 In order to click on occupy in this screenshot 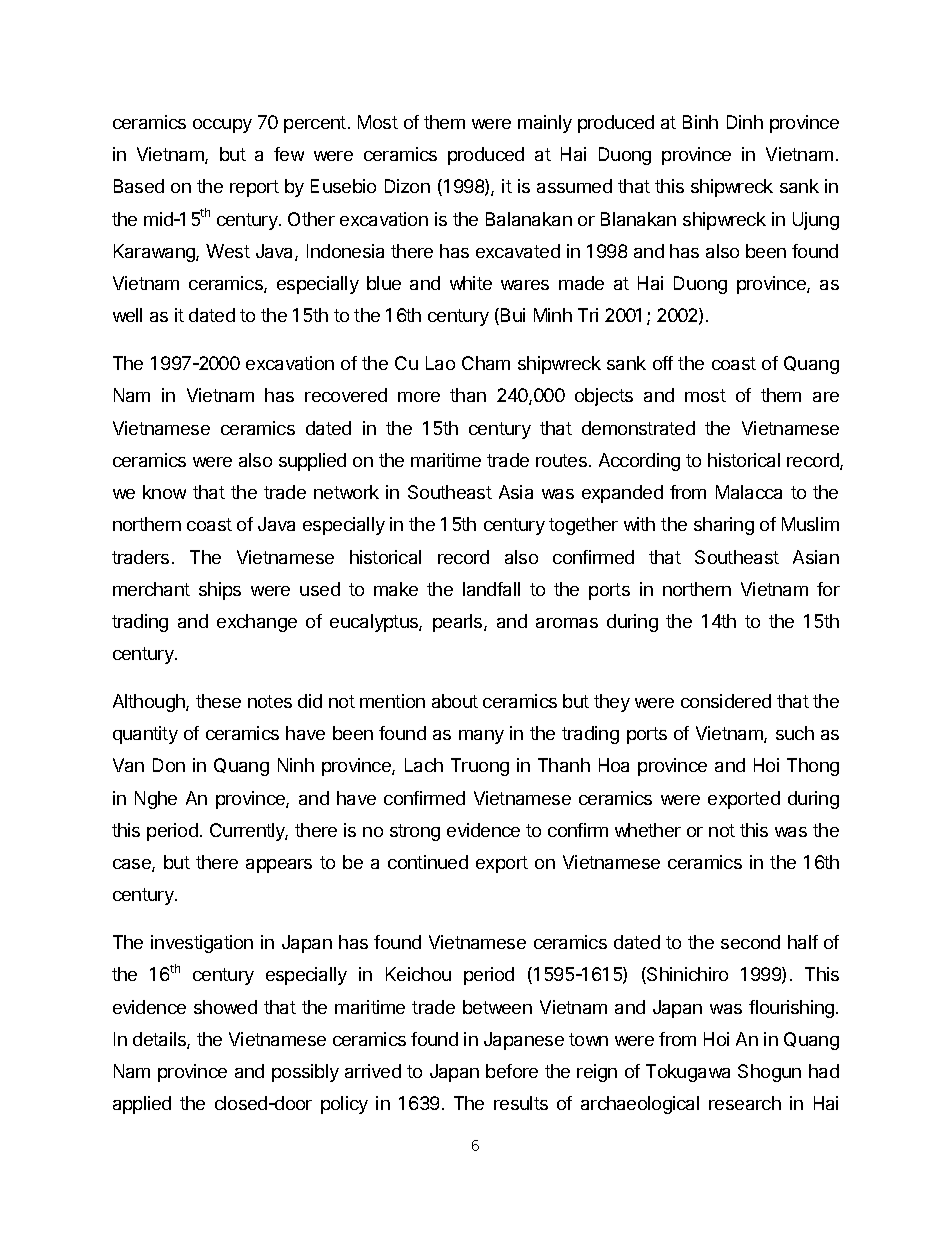, I will do `click(222, 126)`.
